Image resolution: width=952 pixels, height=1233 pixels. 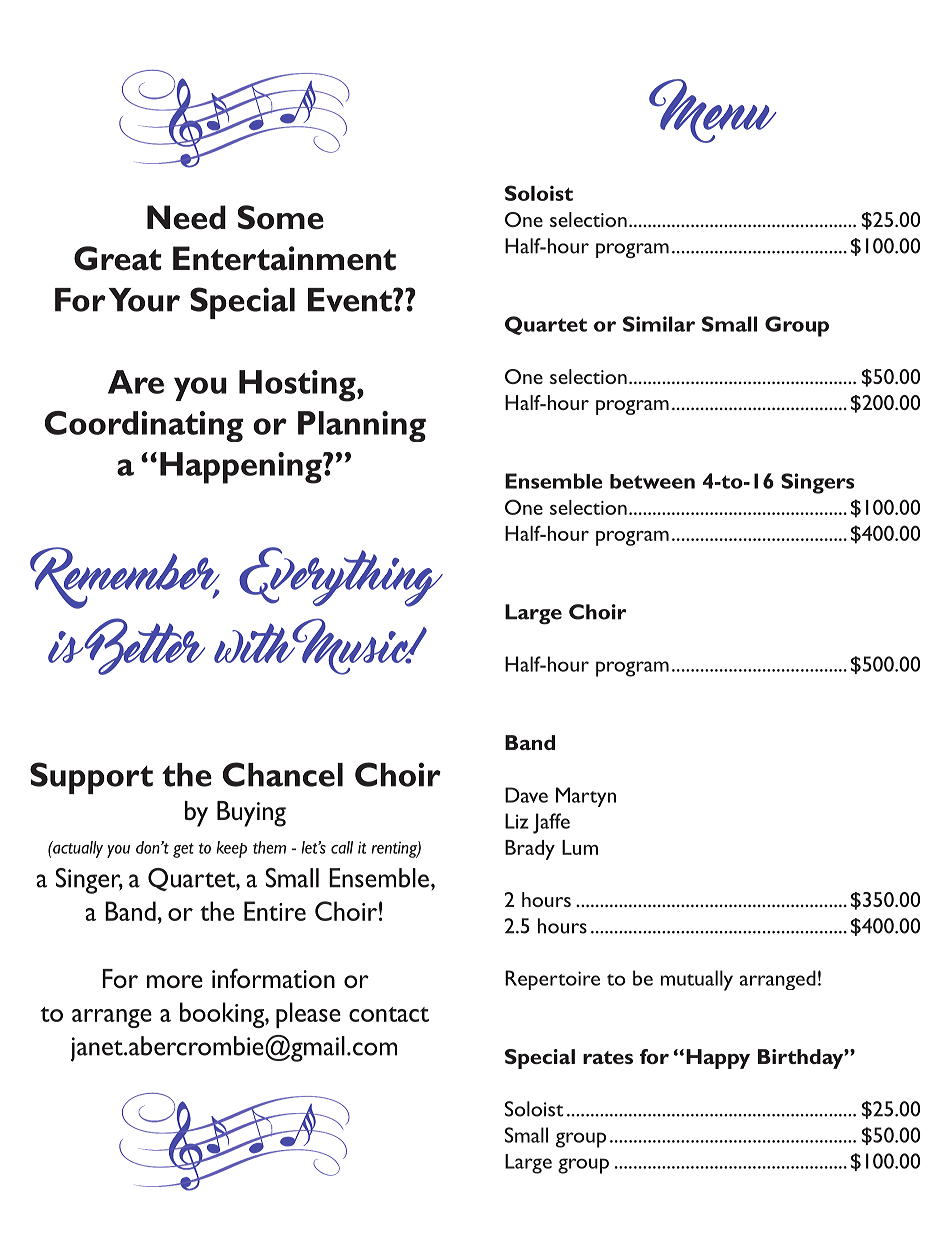 I want to click on Some, so click(x=281, y=217).
